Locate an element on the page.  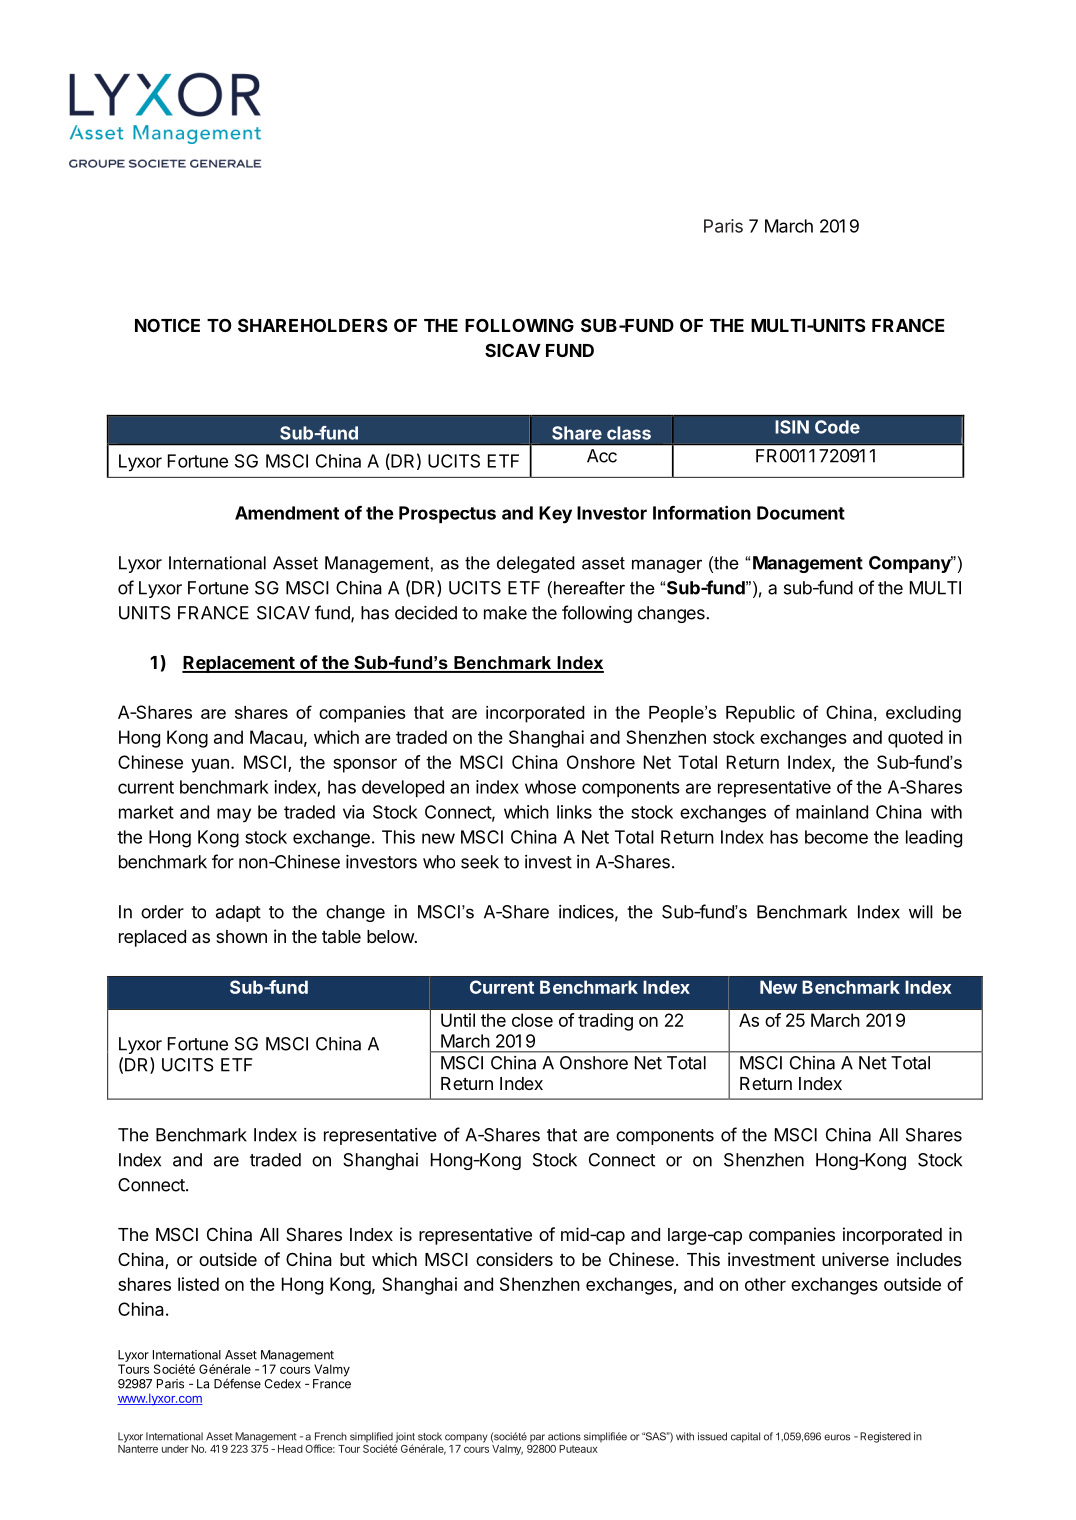
Code is located at coordinates (837, 427).
